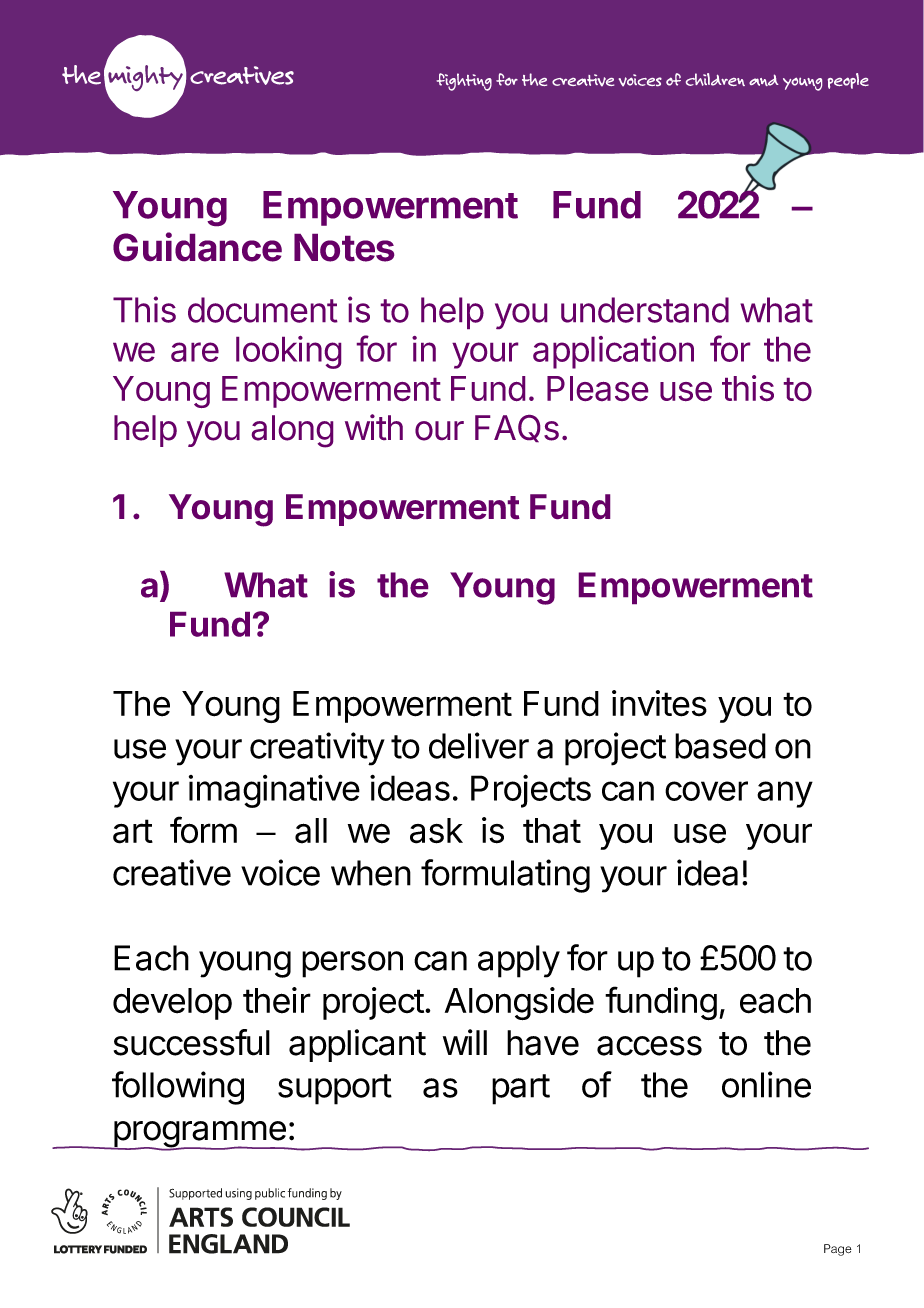  I want to click on part, so click(521, 1089).
